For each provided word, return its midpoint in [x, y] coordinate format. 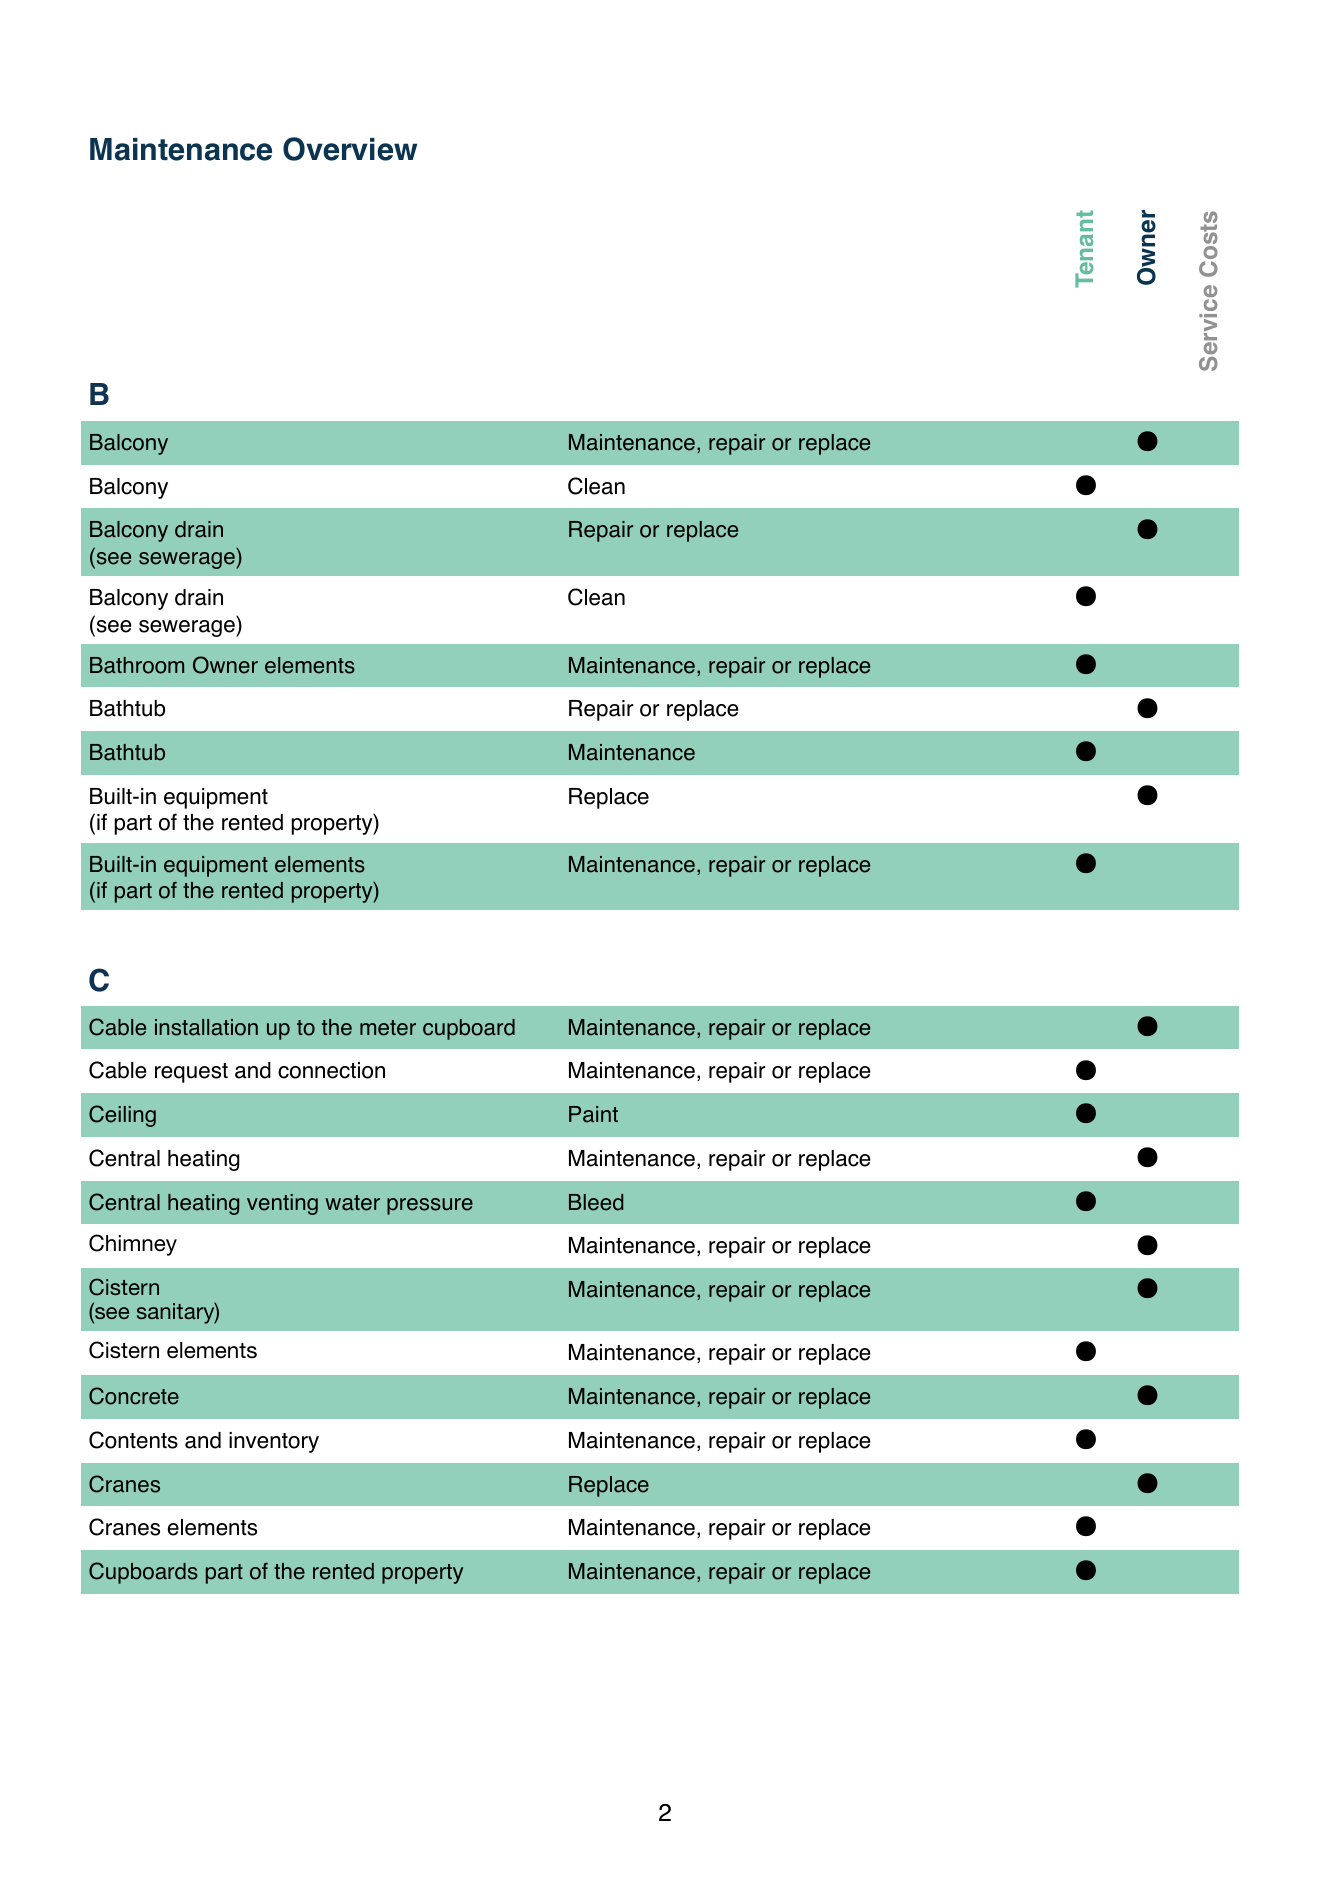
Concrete [134, 1396]
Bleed [596, 1202]
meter [388, 1028]
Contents [133, 1440]
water [352, 1203]
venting [282, 1204]
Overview [350, 149]
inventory [274, 1442]
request [191, 1073]
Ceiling [122, 1116]
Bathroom [137, 665]
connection [331, 1070]
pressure [430, 1206]
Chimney [133, 1245]
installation [206, 1027]
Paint [593, 1114]
